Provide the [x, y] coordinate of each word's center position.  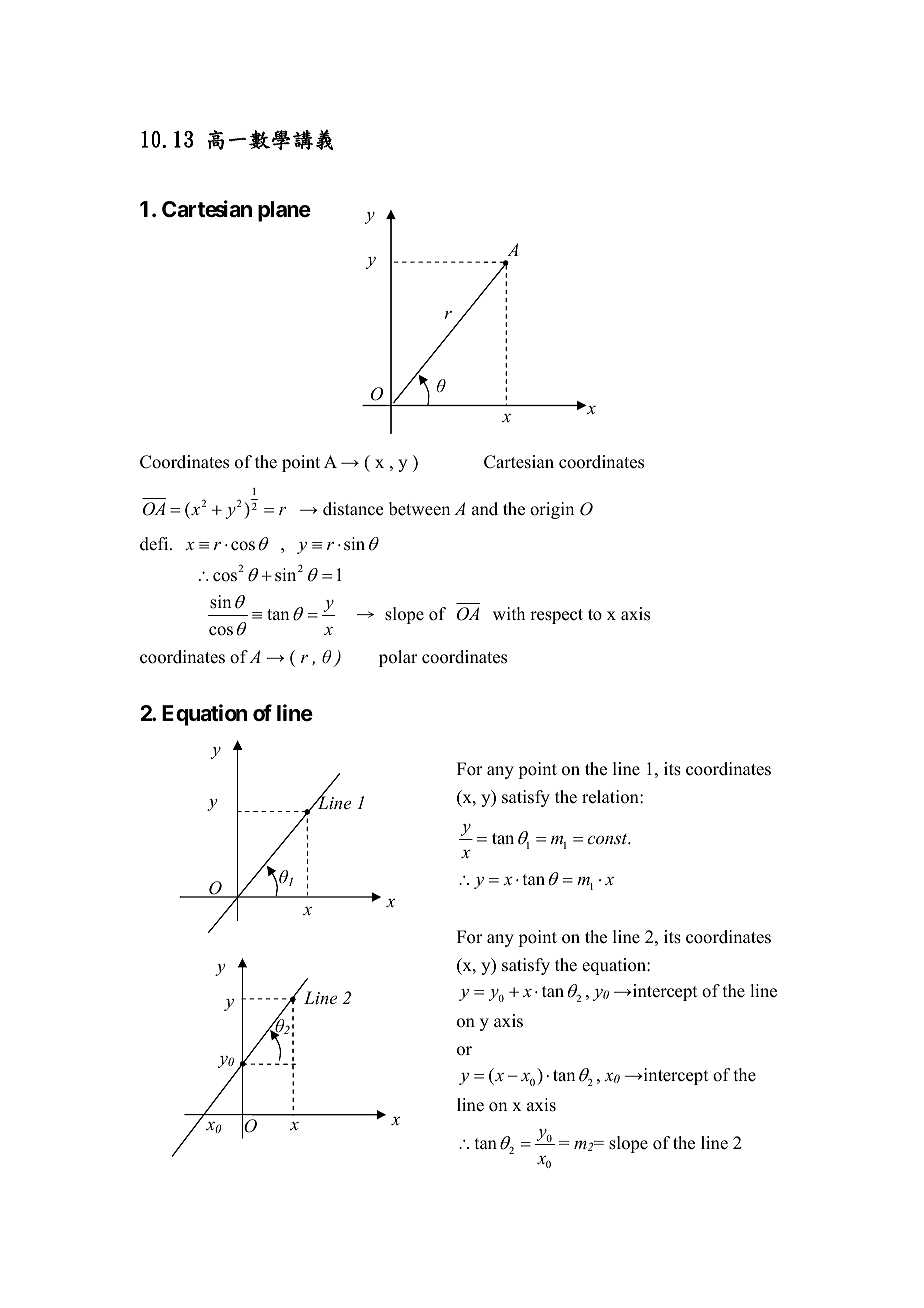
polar [398, 658]
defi [155, 544]
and [485, 509]
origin [552, 510]
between [419, 509]
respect [556, 616]
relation [611, 797]
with [509, 613]
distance [353, 509]
